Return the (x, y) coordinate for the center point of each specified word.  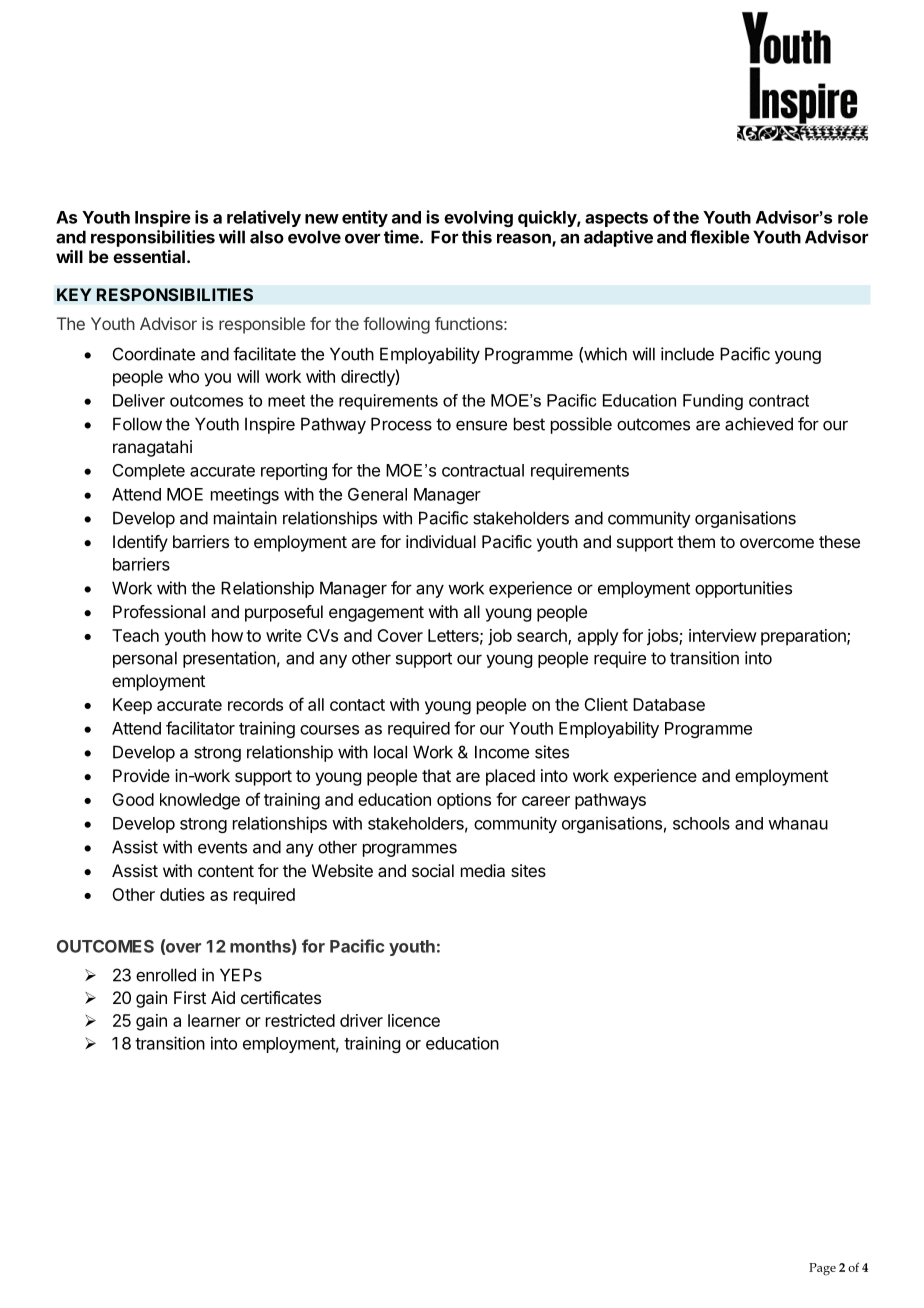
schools (701, 823)
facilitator (200, 728)
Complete (149, 472)
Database (669, 704)
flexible (720, 237)
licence (414, 1020)
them (696, 541)
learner (214, 1020)
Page (822, 1269)
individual (441, 541)
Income (502, 752)
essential (149, 256)
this (477, 237)
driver (361, 1020)
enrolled (166, 975)
